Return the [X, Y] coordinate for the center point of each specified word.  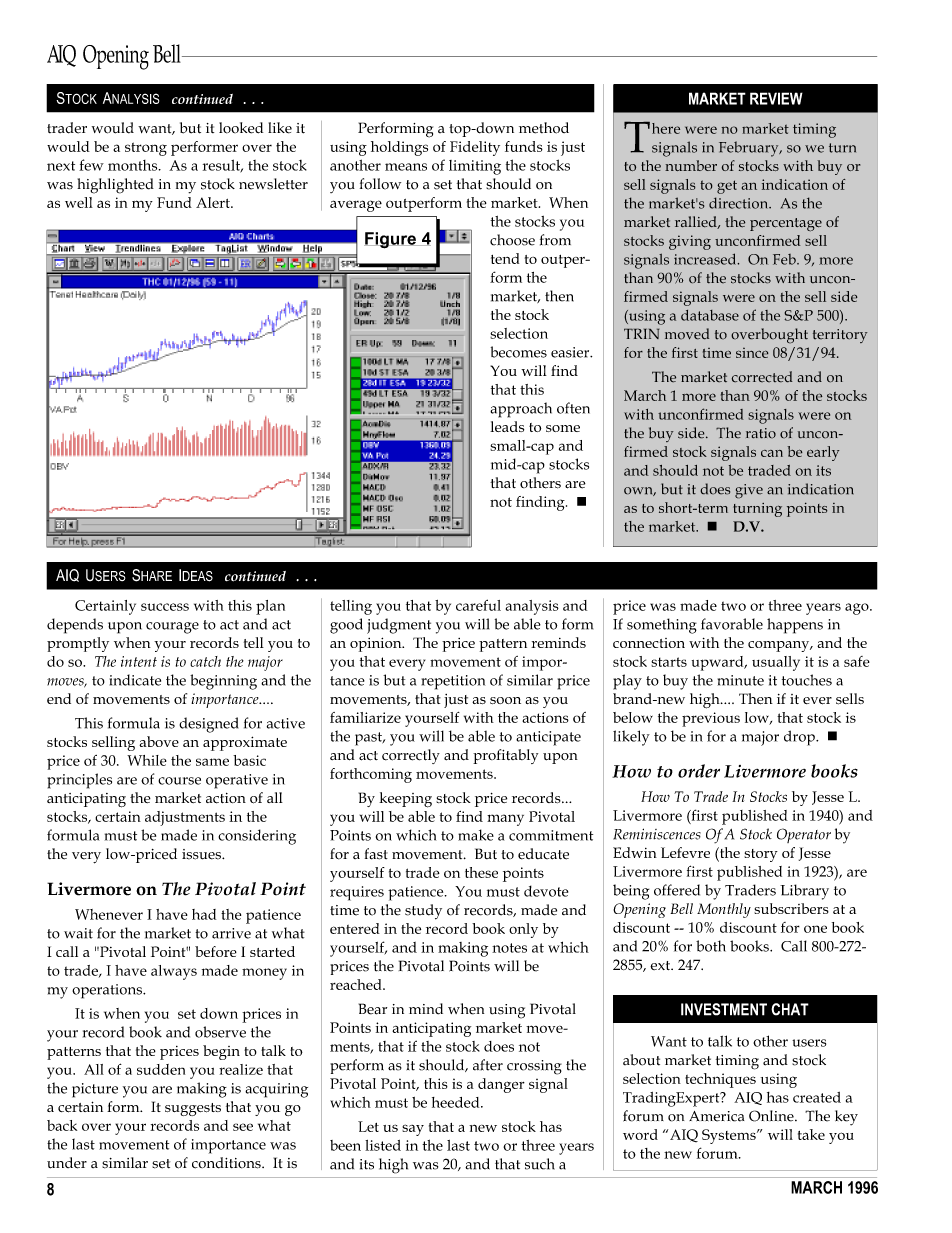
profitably [505, 756]
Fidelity [475, 148]
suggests [193, 1109]
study [423, 912]
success [165, 607]
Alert [214, 202]
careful [478, 605]
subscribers [791, 908]
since [752, 352]
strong [146, 149]
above [159, 741]
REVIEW [776, 98]
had [204, 914]
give [749, 491]
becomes [519, 352]
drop [800, 738]
